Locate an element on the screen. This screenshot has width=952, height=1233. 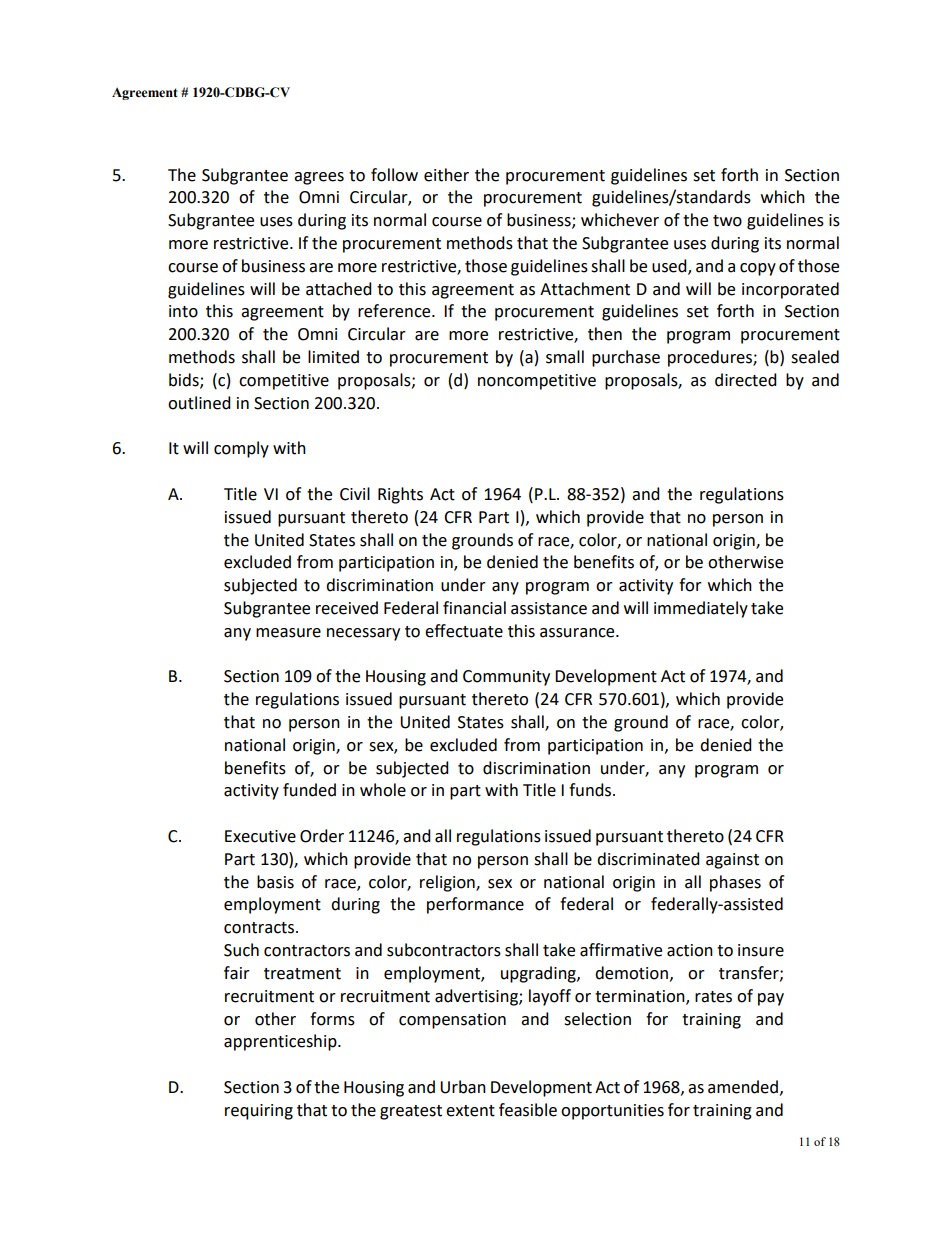
Urban is located at coordinates (463, 1087).
